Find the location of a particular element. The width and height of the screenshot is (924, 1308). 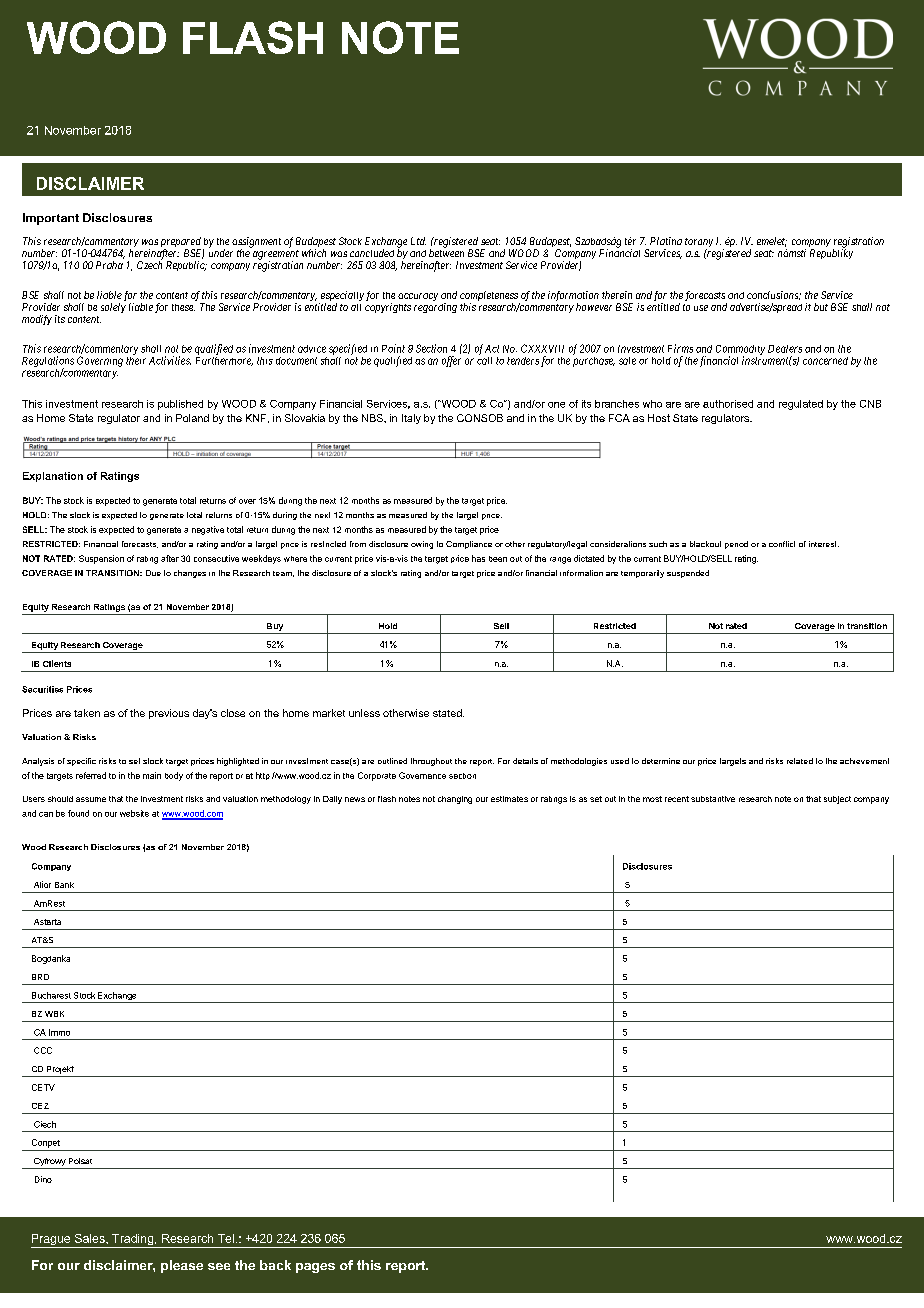

Explanation is located at coordinates (53, 477).
